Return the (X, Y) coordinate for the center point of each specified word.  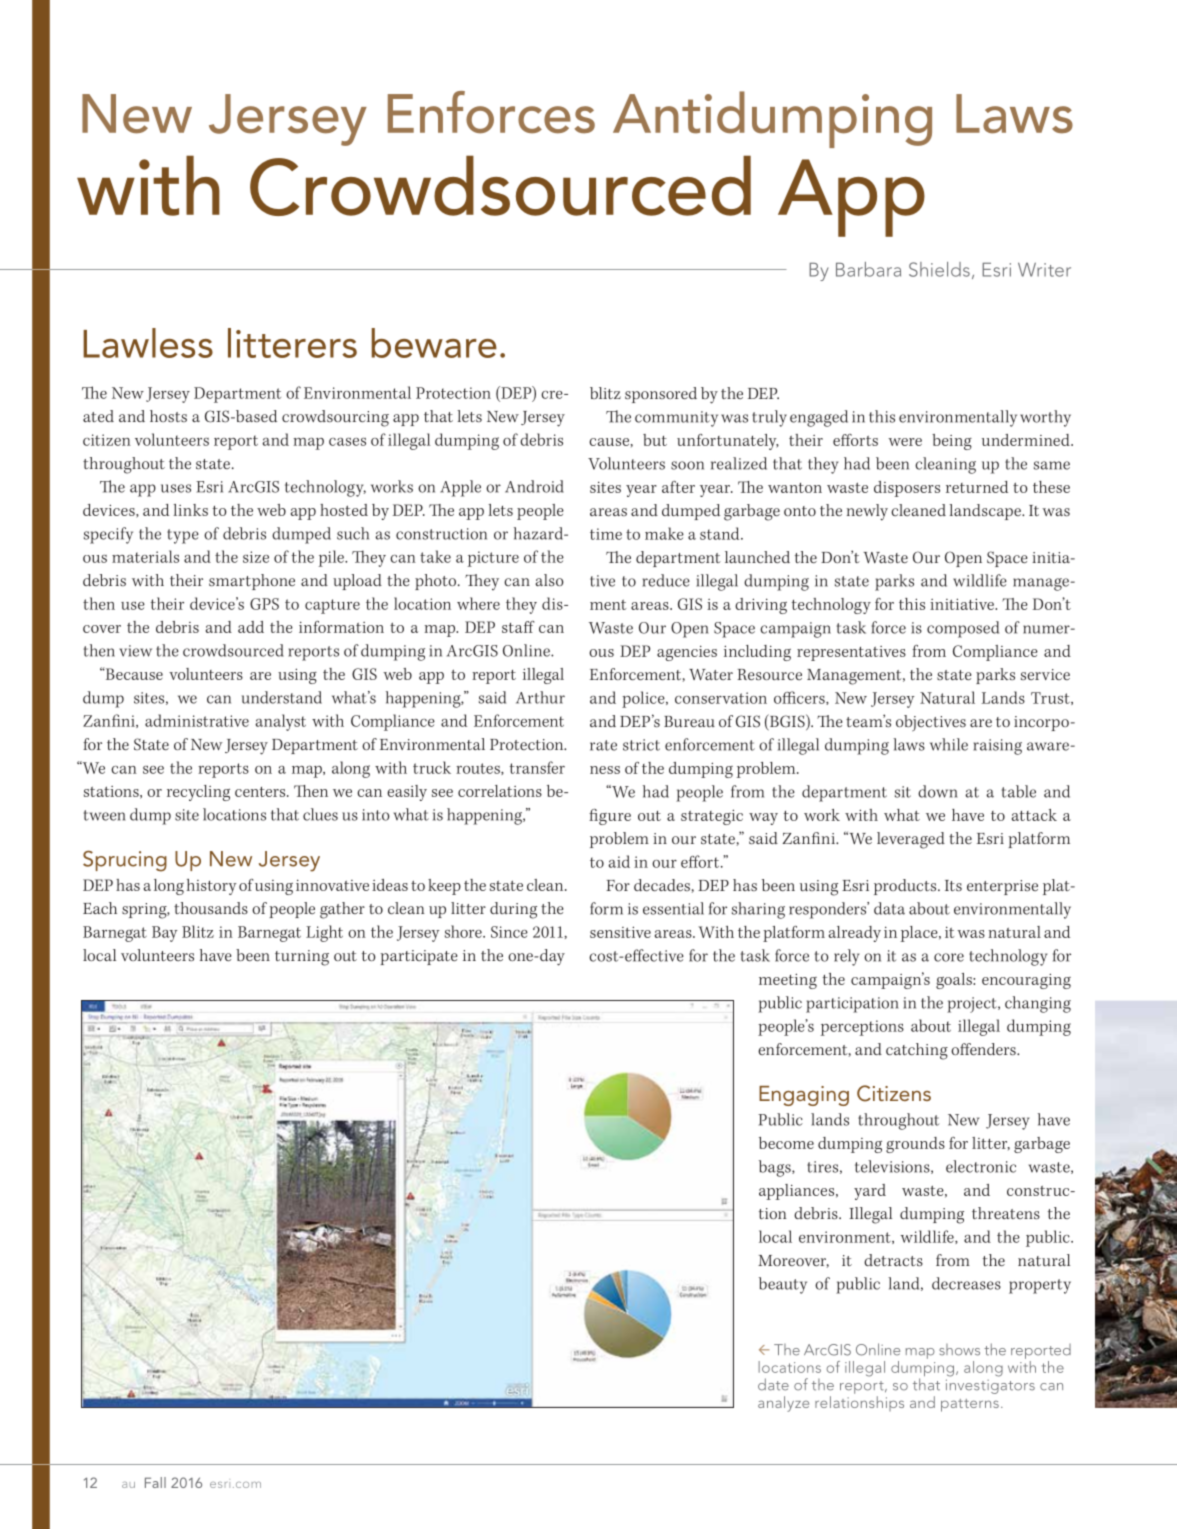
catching (917, 1051)
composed (963, 629)
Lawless (148, 343)
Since (509, 932)
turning (302, 958)
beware (434, 343)
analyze (783, 1404)
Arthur (540, 697)
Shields (939, 269)
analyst (280, 722)
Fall (155, 1482)
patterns (970, 1405)
